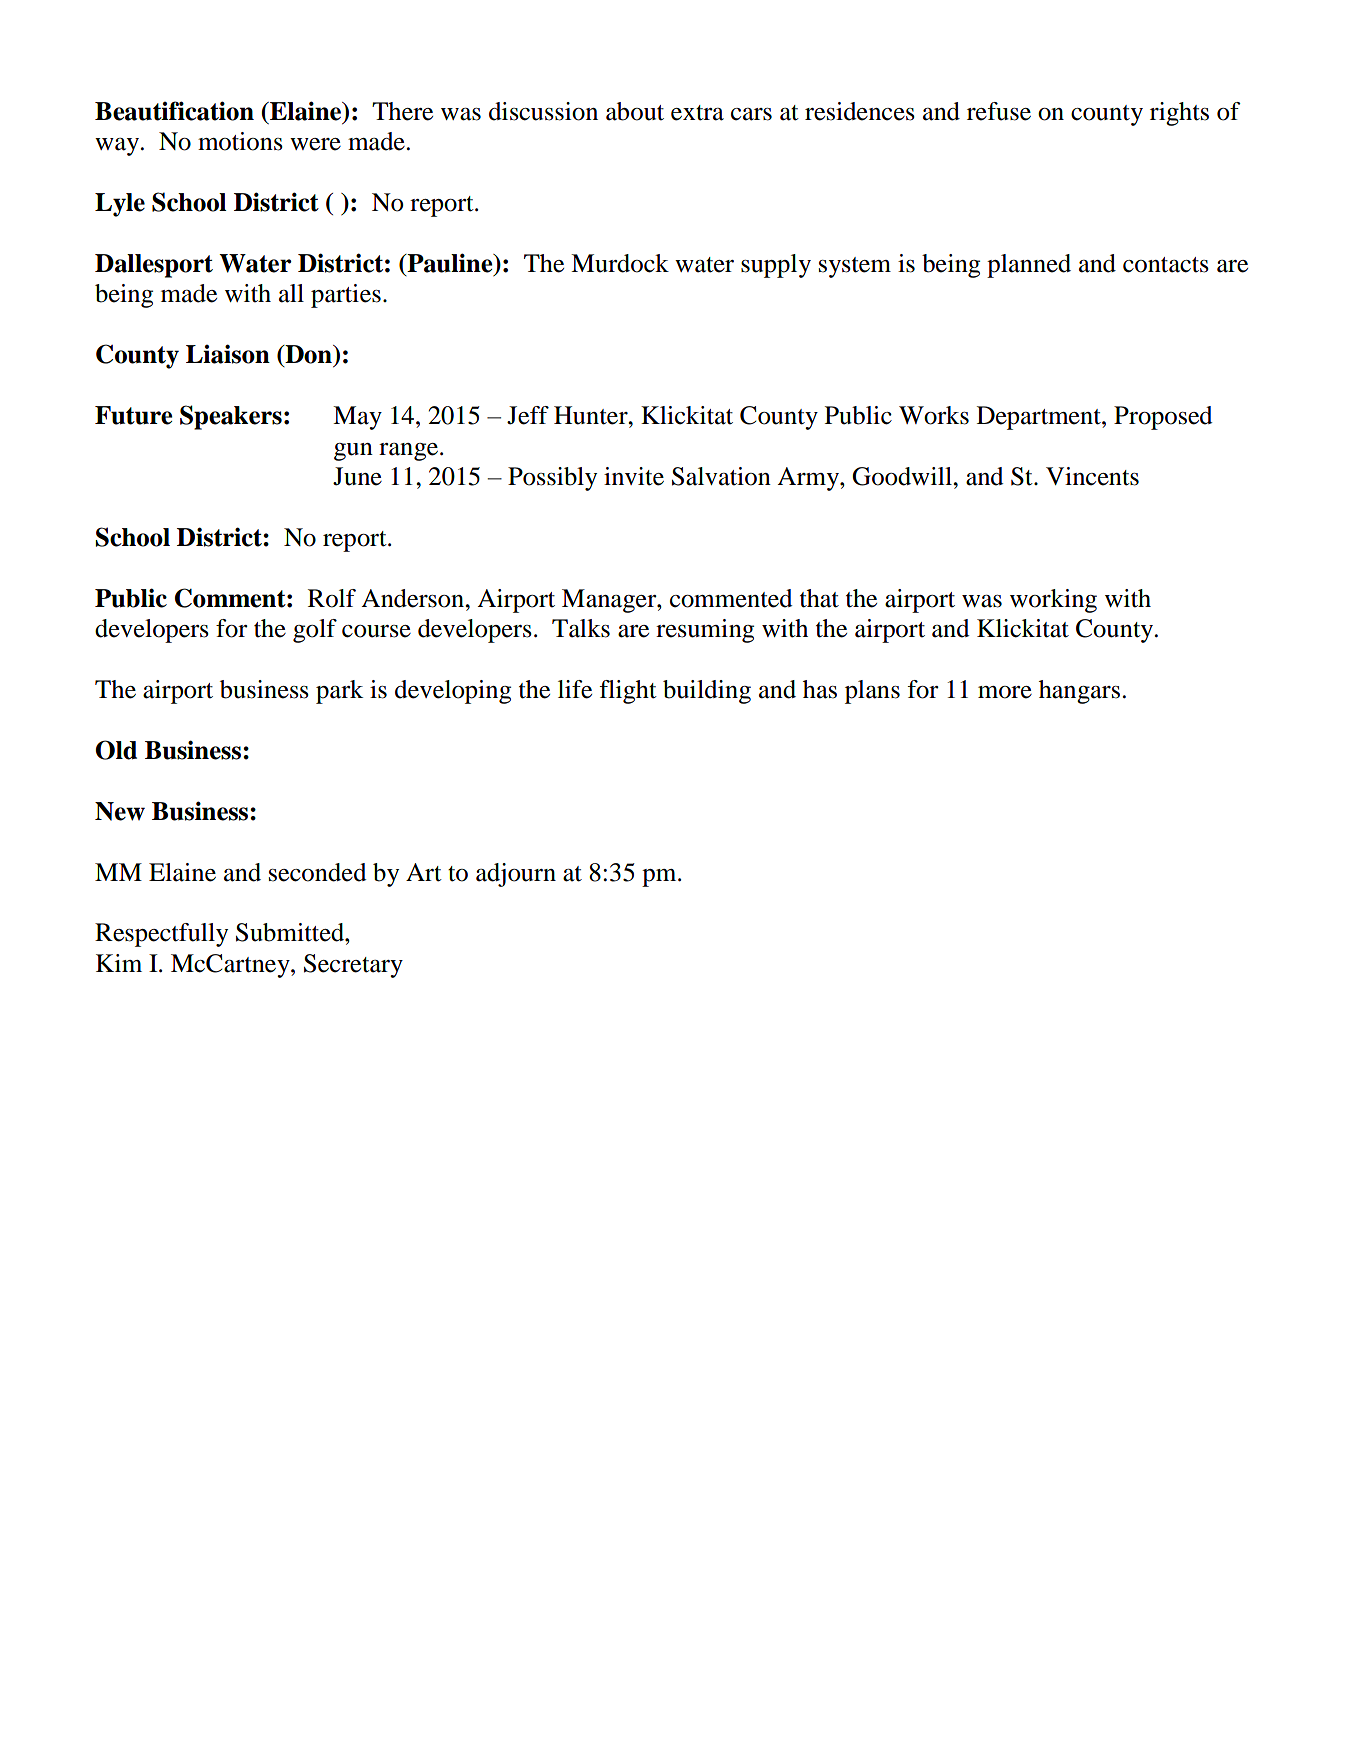 The height and width of the document is (1746, 1350). I want to click on refuse, so click(999, 111).
